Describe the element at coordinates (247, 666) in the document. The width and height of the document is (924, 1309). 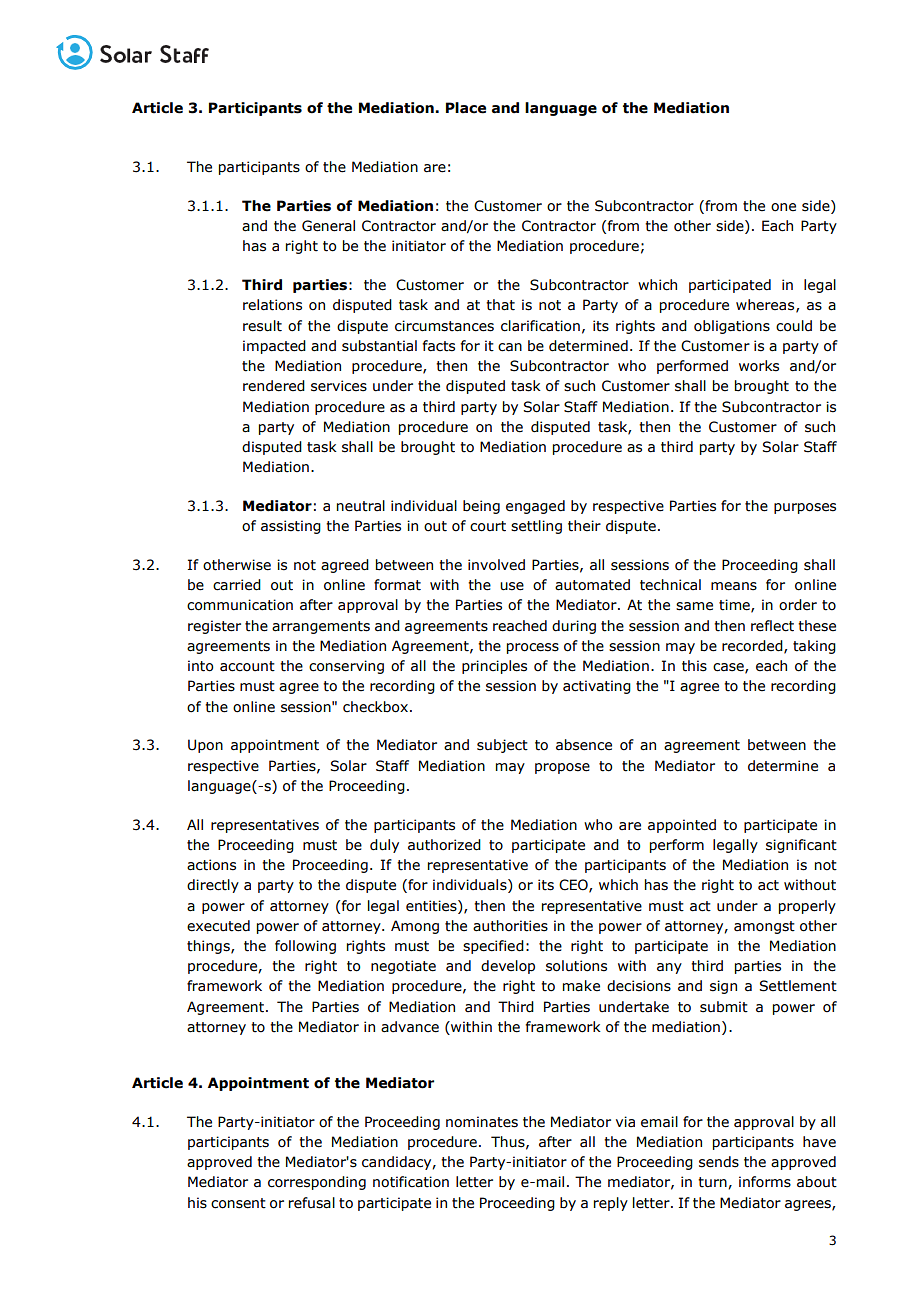
I see `account` at that location.
